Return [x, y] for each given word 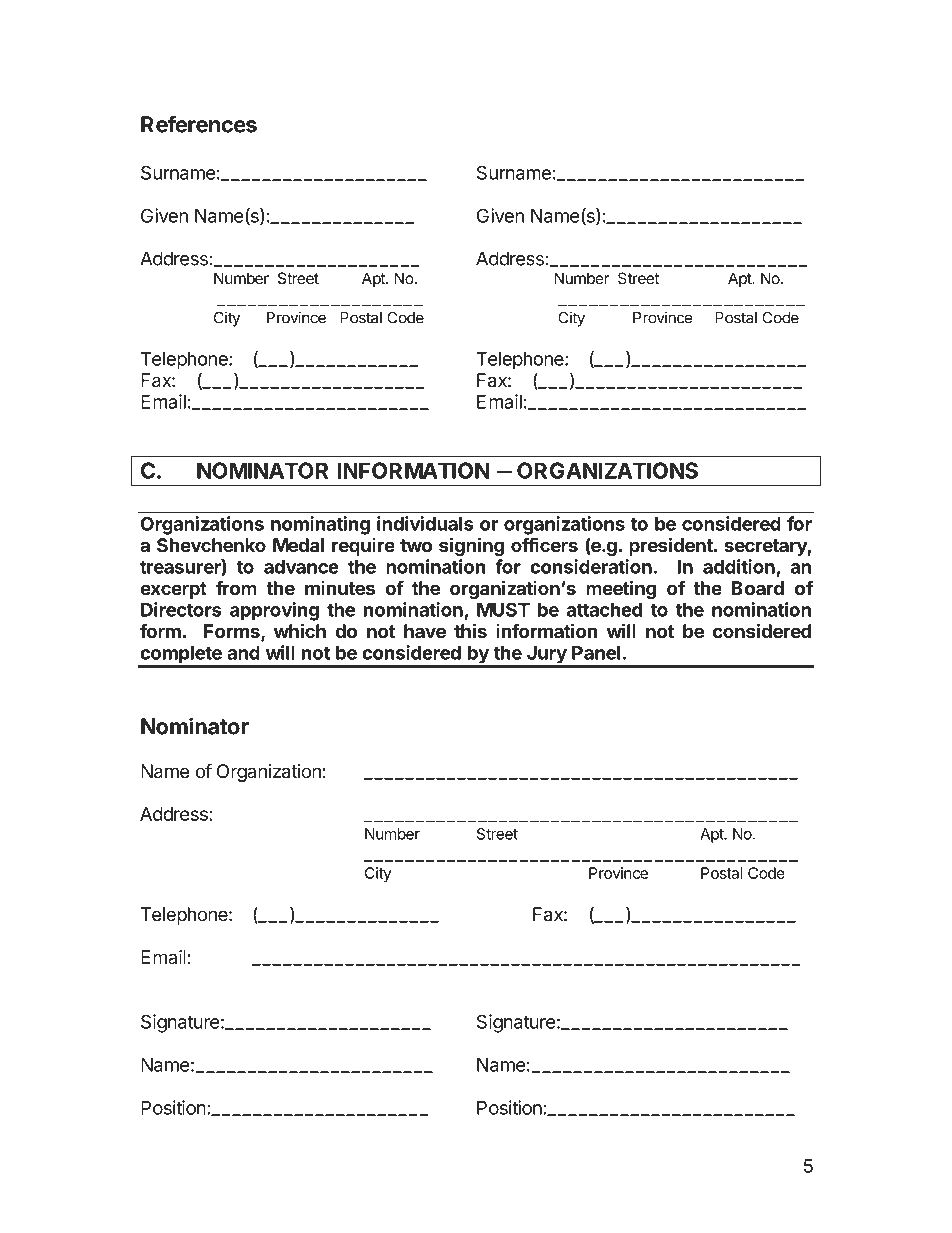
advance [301, 567]
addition [739, 566]
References [199, 124]
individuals [425, 523]
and [243, 653]
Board [758, 588]
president [672, 546]
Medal [298, 545]
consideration [591, 566]
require [363, 546]
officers [544, 544]
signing [471, 546]
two [416, 545]
